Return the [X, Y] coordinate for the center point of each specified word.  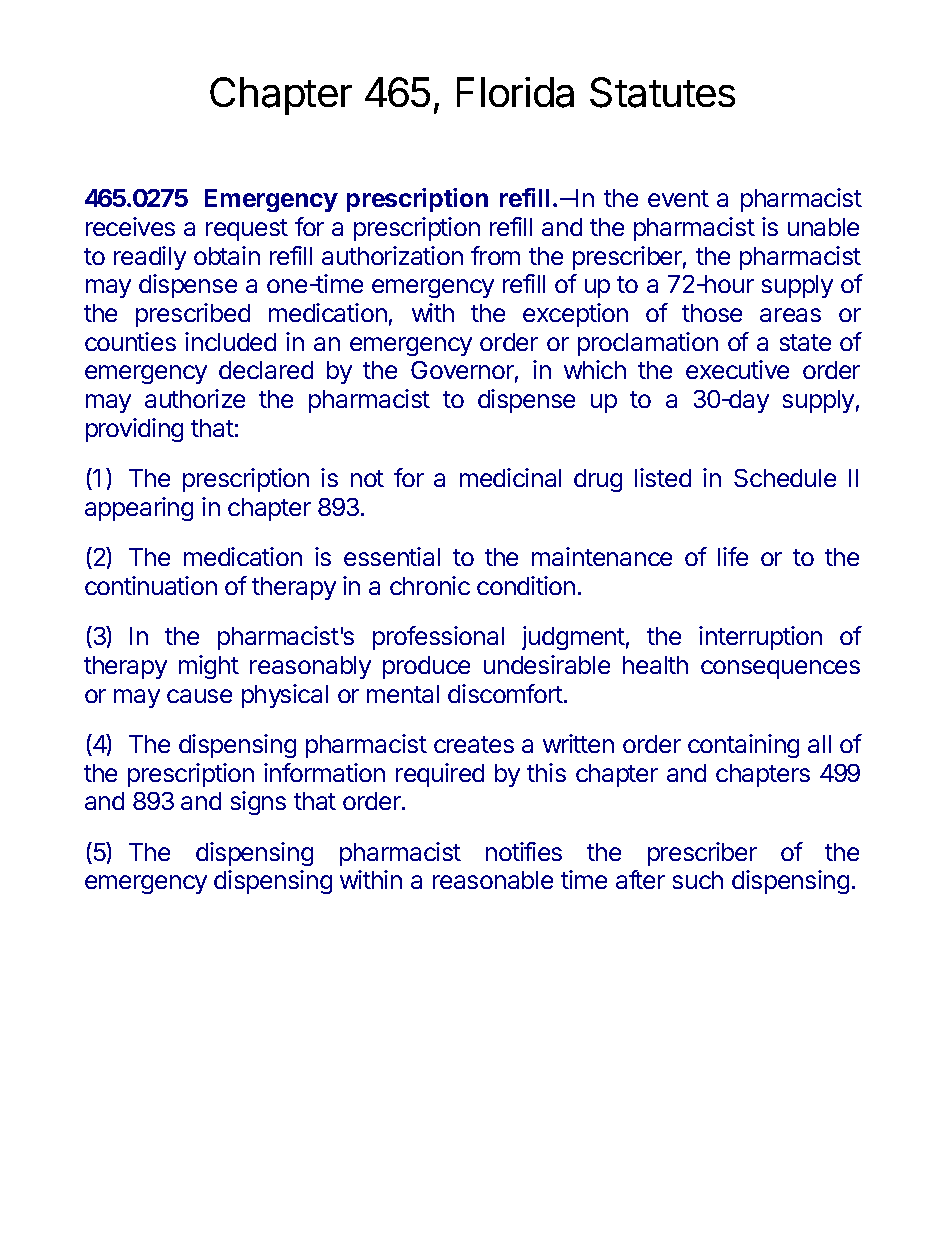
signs [258, 803]
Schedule [785, 478]
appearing [139, 509]
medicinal [510, 477]
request [247, 230]
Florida [515, 92]
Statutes [662, 92]
